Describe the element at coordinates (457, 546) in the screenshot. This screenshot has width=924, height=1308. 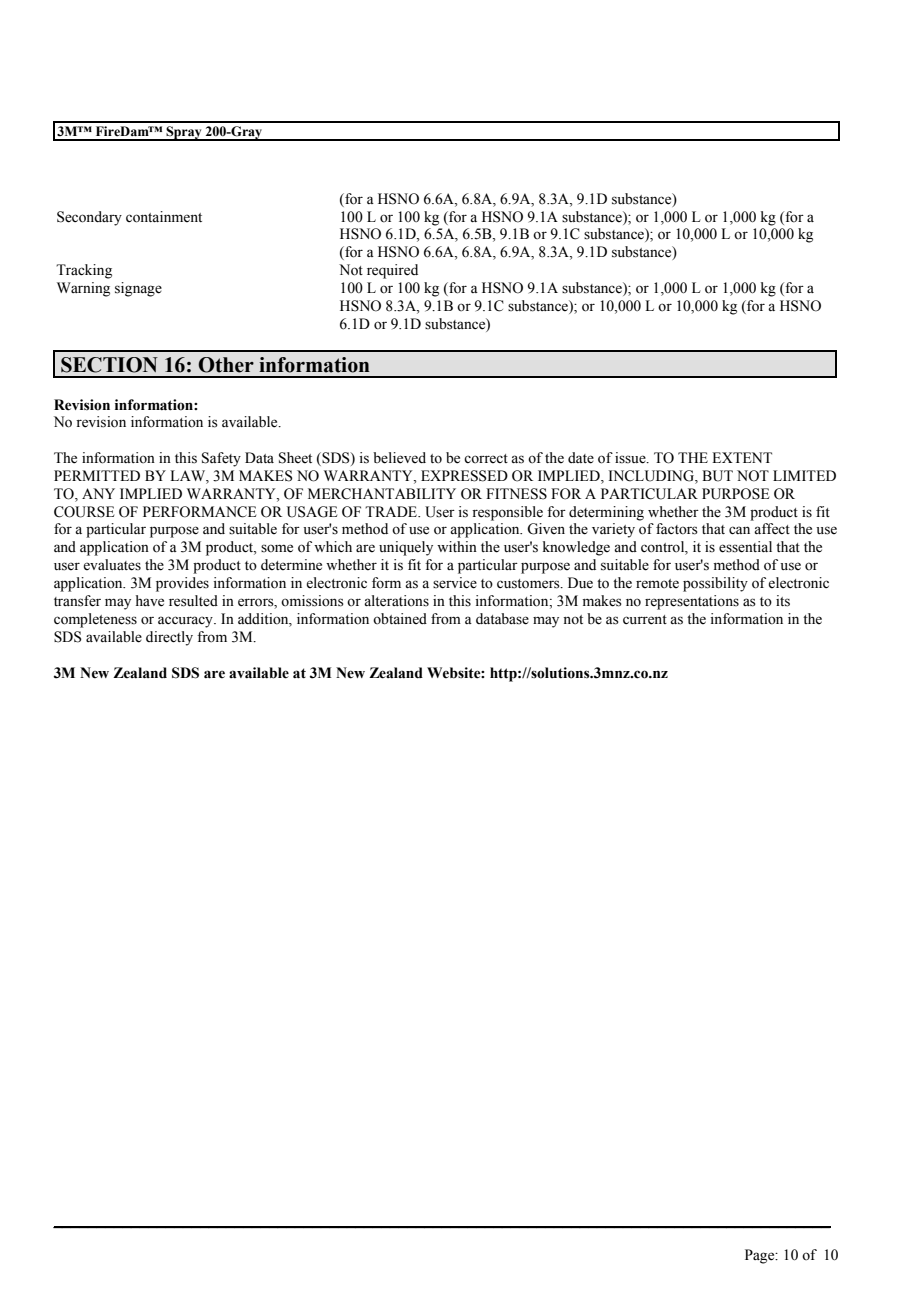
I see `within` at that location.
